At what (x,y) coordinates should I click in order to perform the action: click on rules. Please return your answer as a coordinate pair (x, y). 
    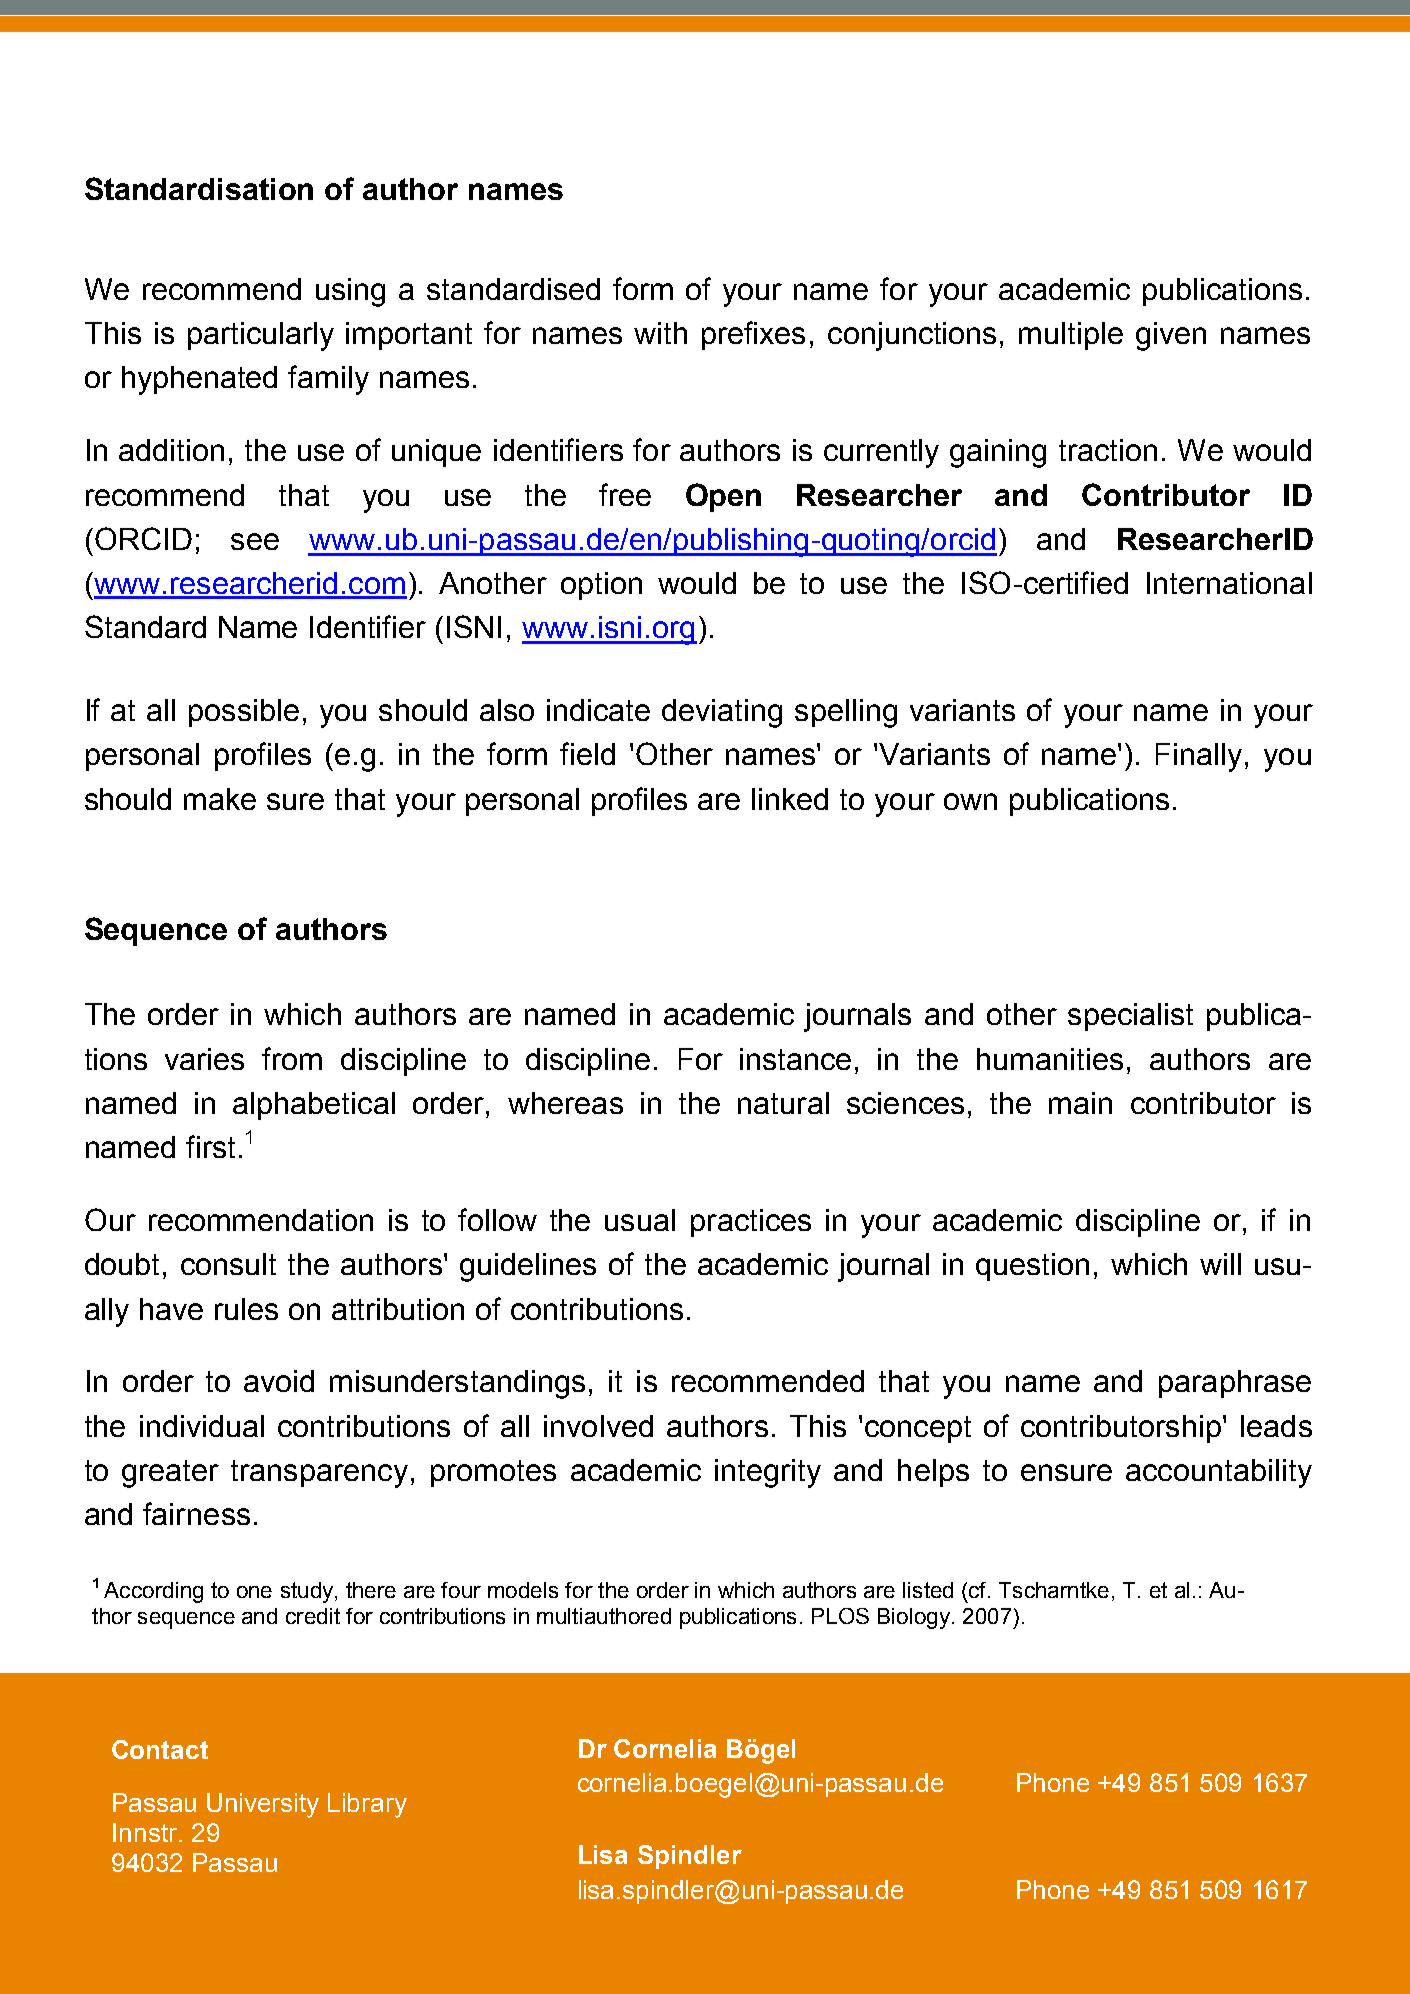
    Looking at the image, I should click on (246, 1309).
